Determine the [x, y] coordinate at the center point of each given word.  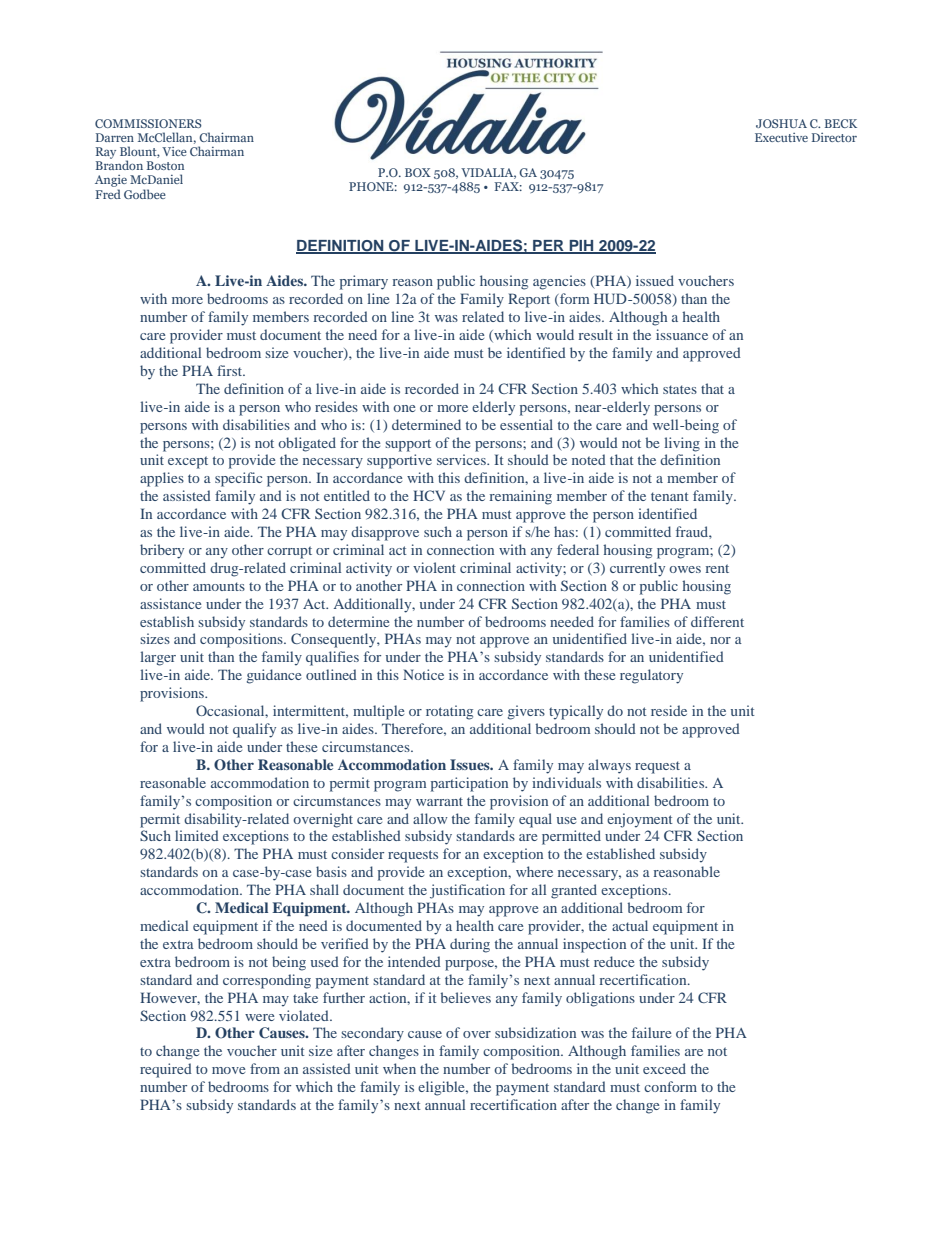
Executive [781, 137]
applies [162, 479]
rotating [449, 712]
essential [526, 424]
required [166, 1070]
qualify [254, 730]
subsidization [535, 1032]
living [682, 444]
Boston [165, 165]
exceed [664, 1068]
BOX [418, 172]
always [609, 766]
